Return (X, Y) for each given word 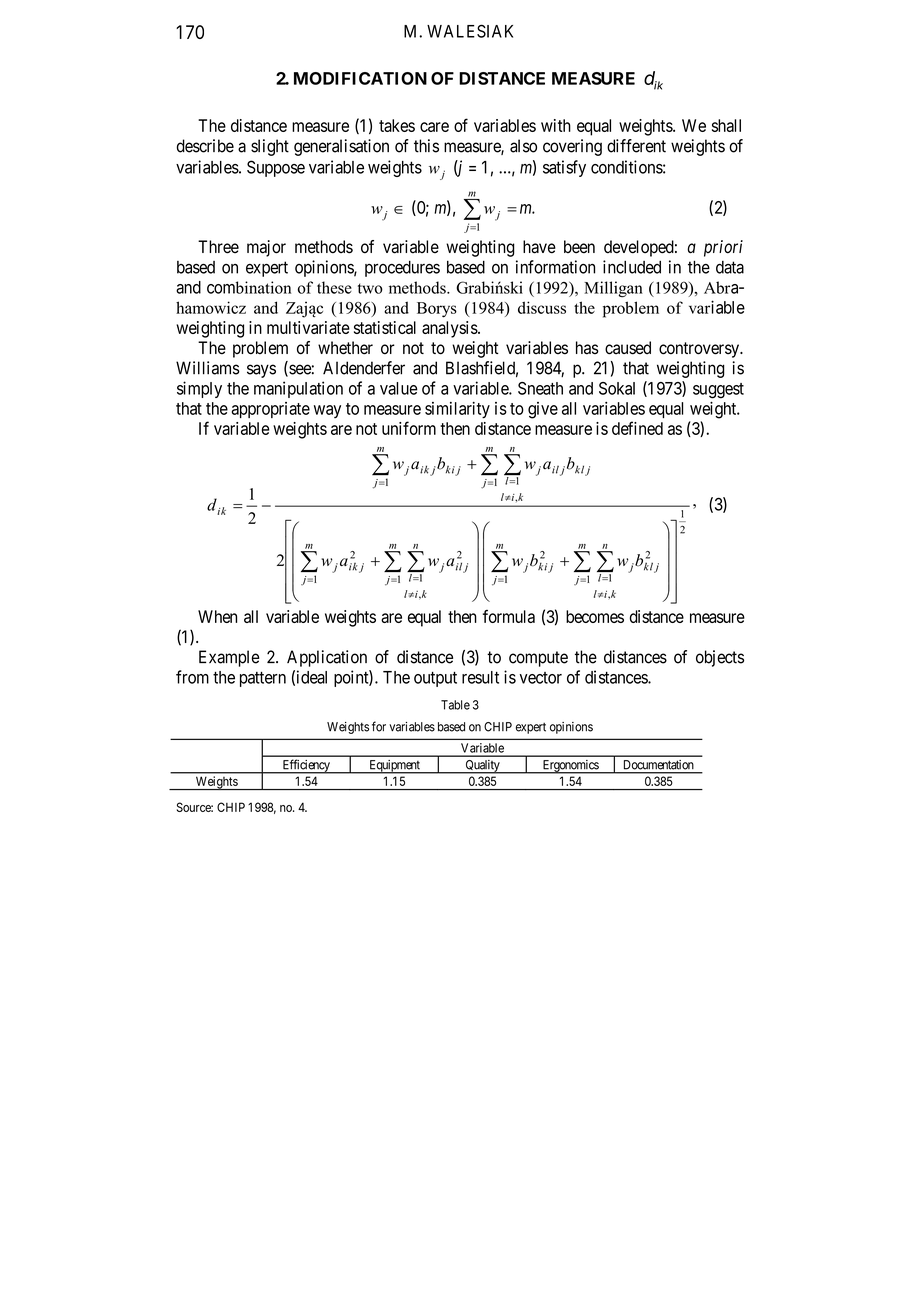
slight (270, 147)
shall (726, 125)
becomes (595, 616)
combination (249, 287)
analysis (450, 329)
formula (509, 616)
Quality (482, 767)
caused (628, 348)
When (217, 616)
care (434, 127)
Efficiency (306, 766)
